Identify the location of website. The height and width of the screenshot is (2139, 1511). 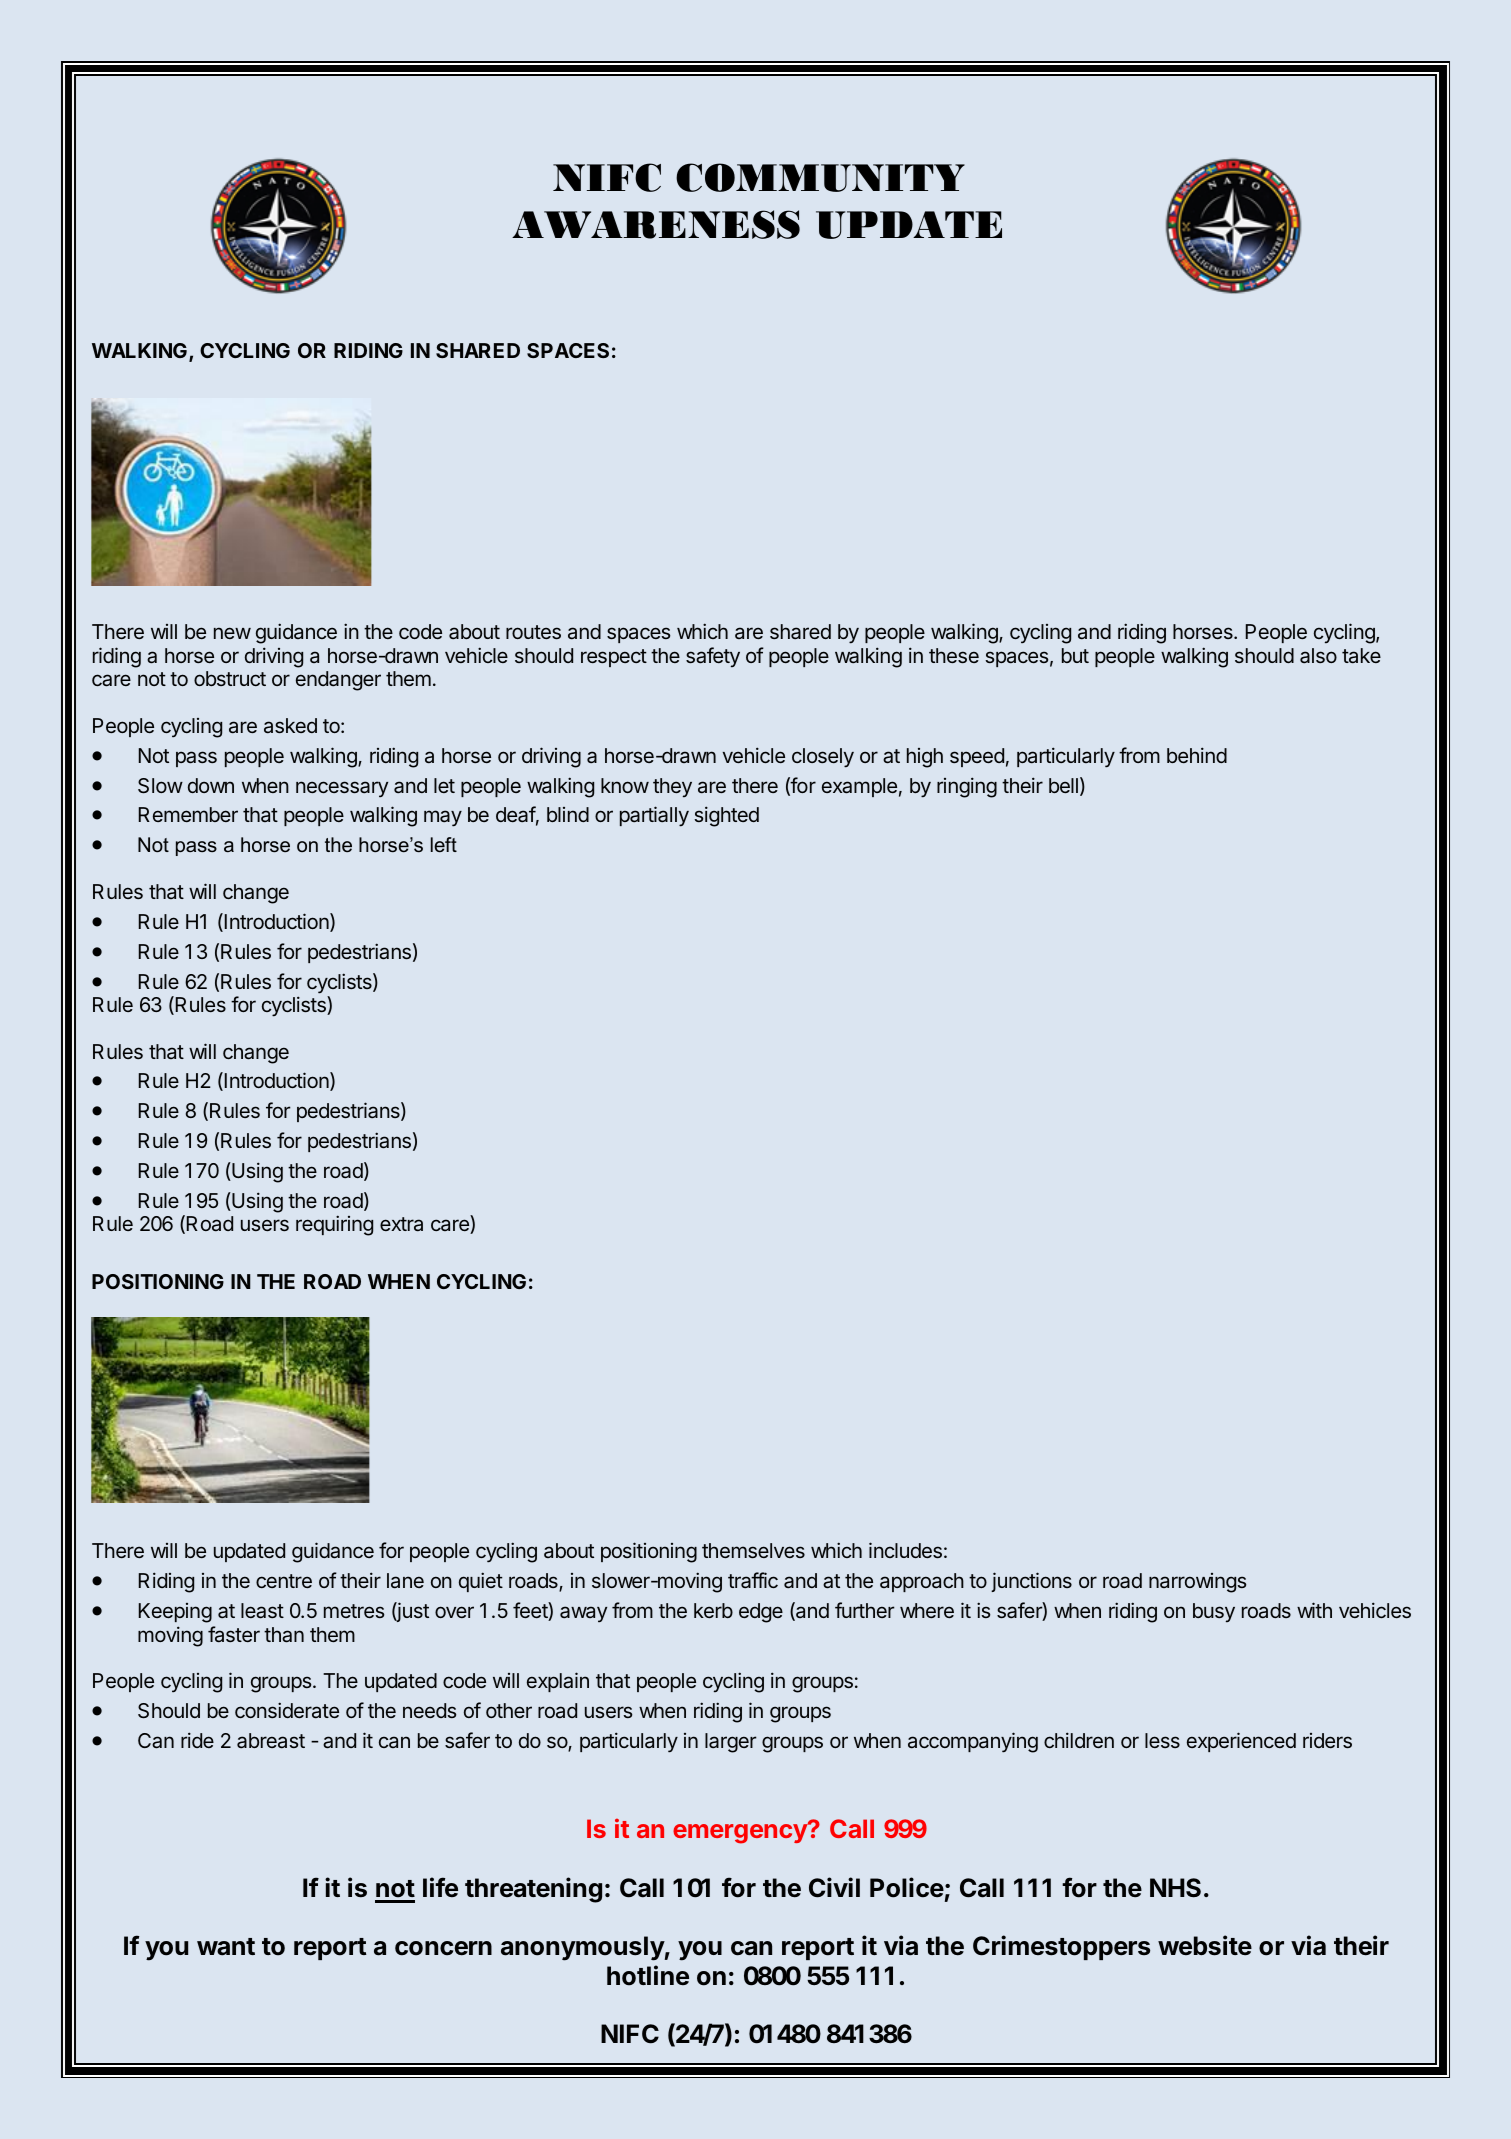
(1205, 1945).
